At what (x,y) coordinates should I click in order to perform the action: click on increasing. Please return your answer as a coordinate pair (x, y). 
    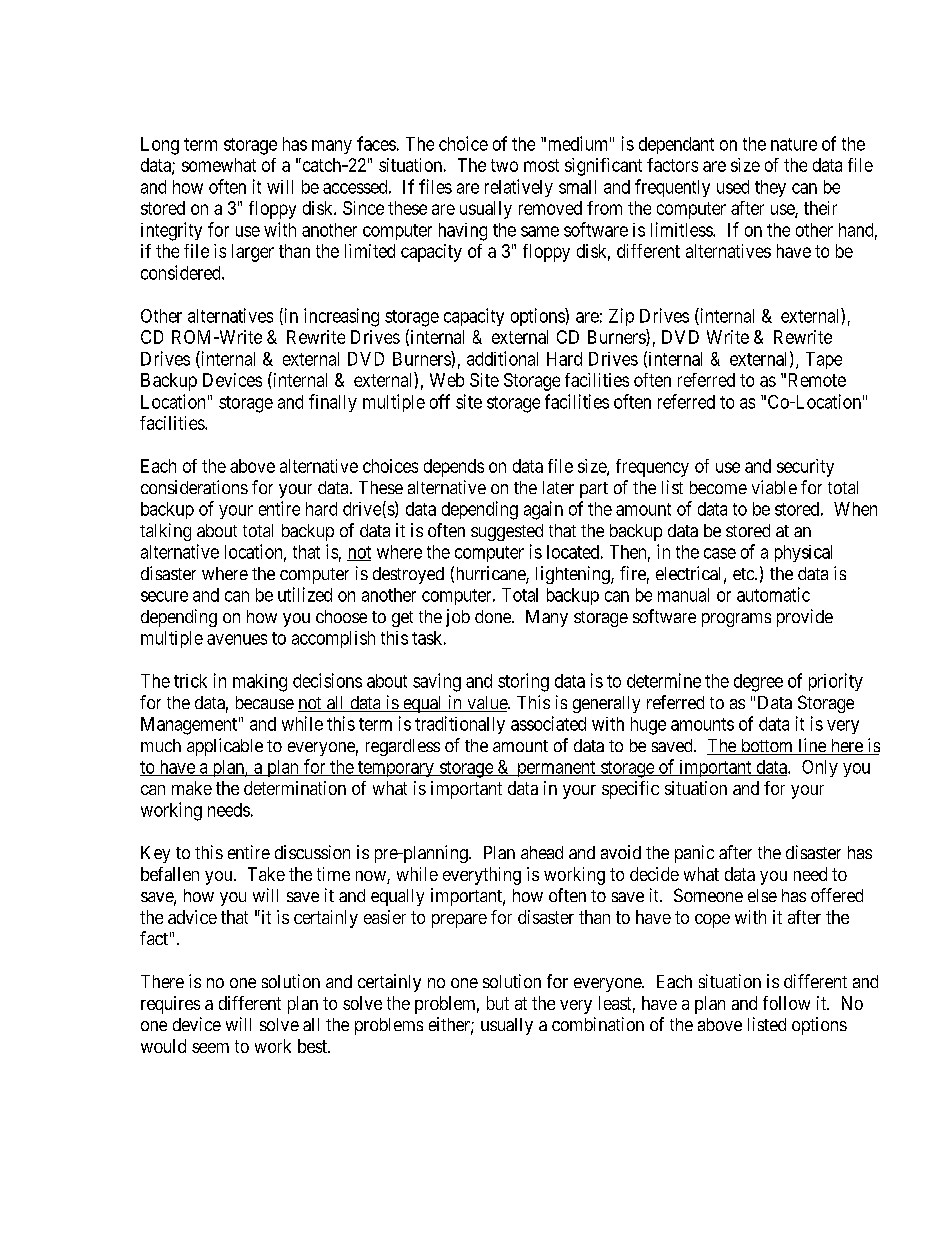
    Looking at the image, I should click on (341, 317).
